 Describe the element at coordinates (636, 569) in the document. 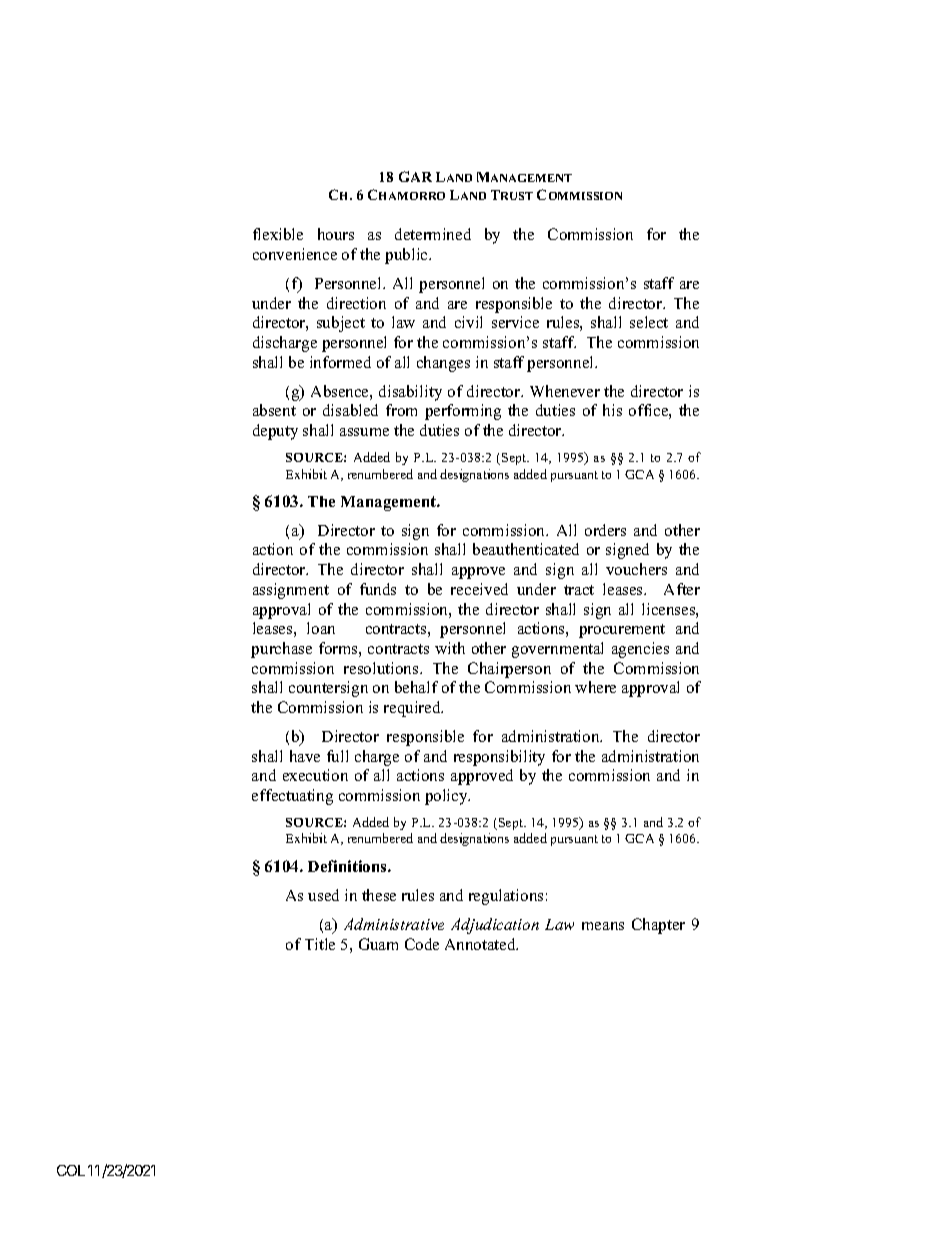

I see `vouchers` at that location.
